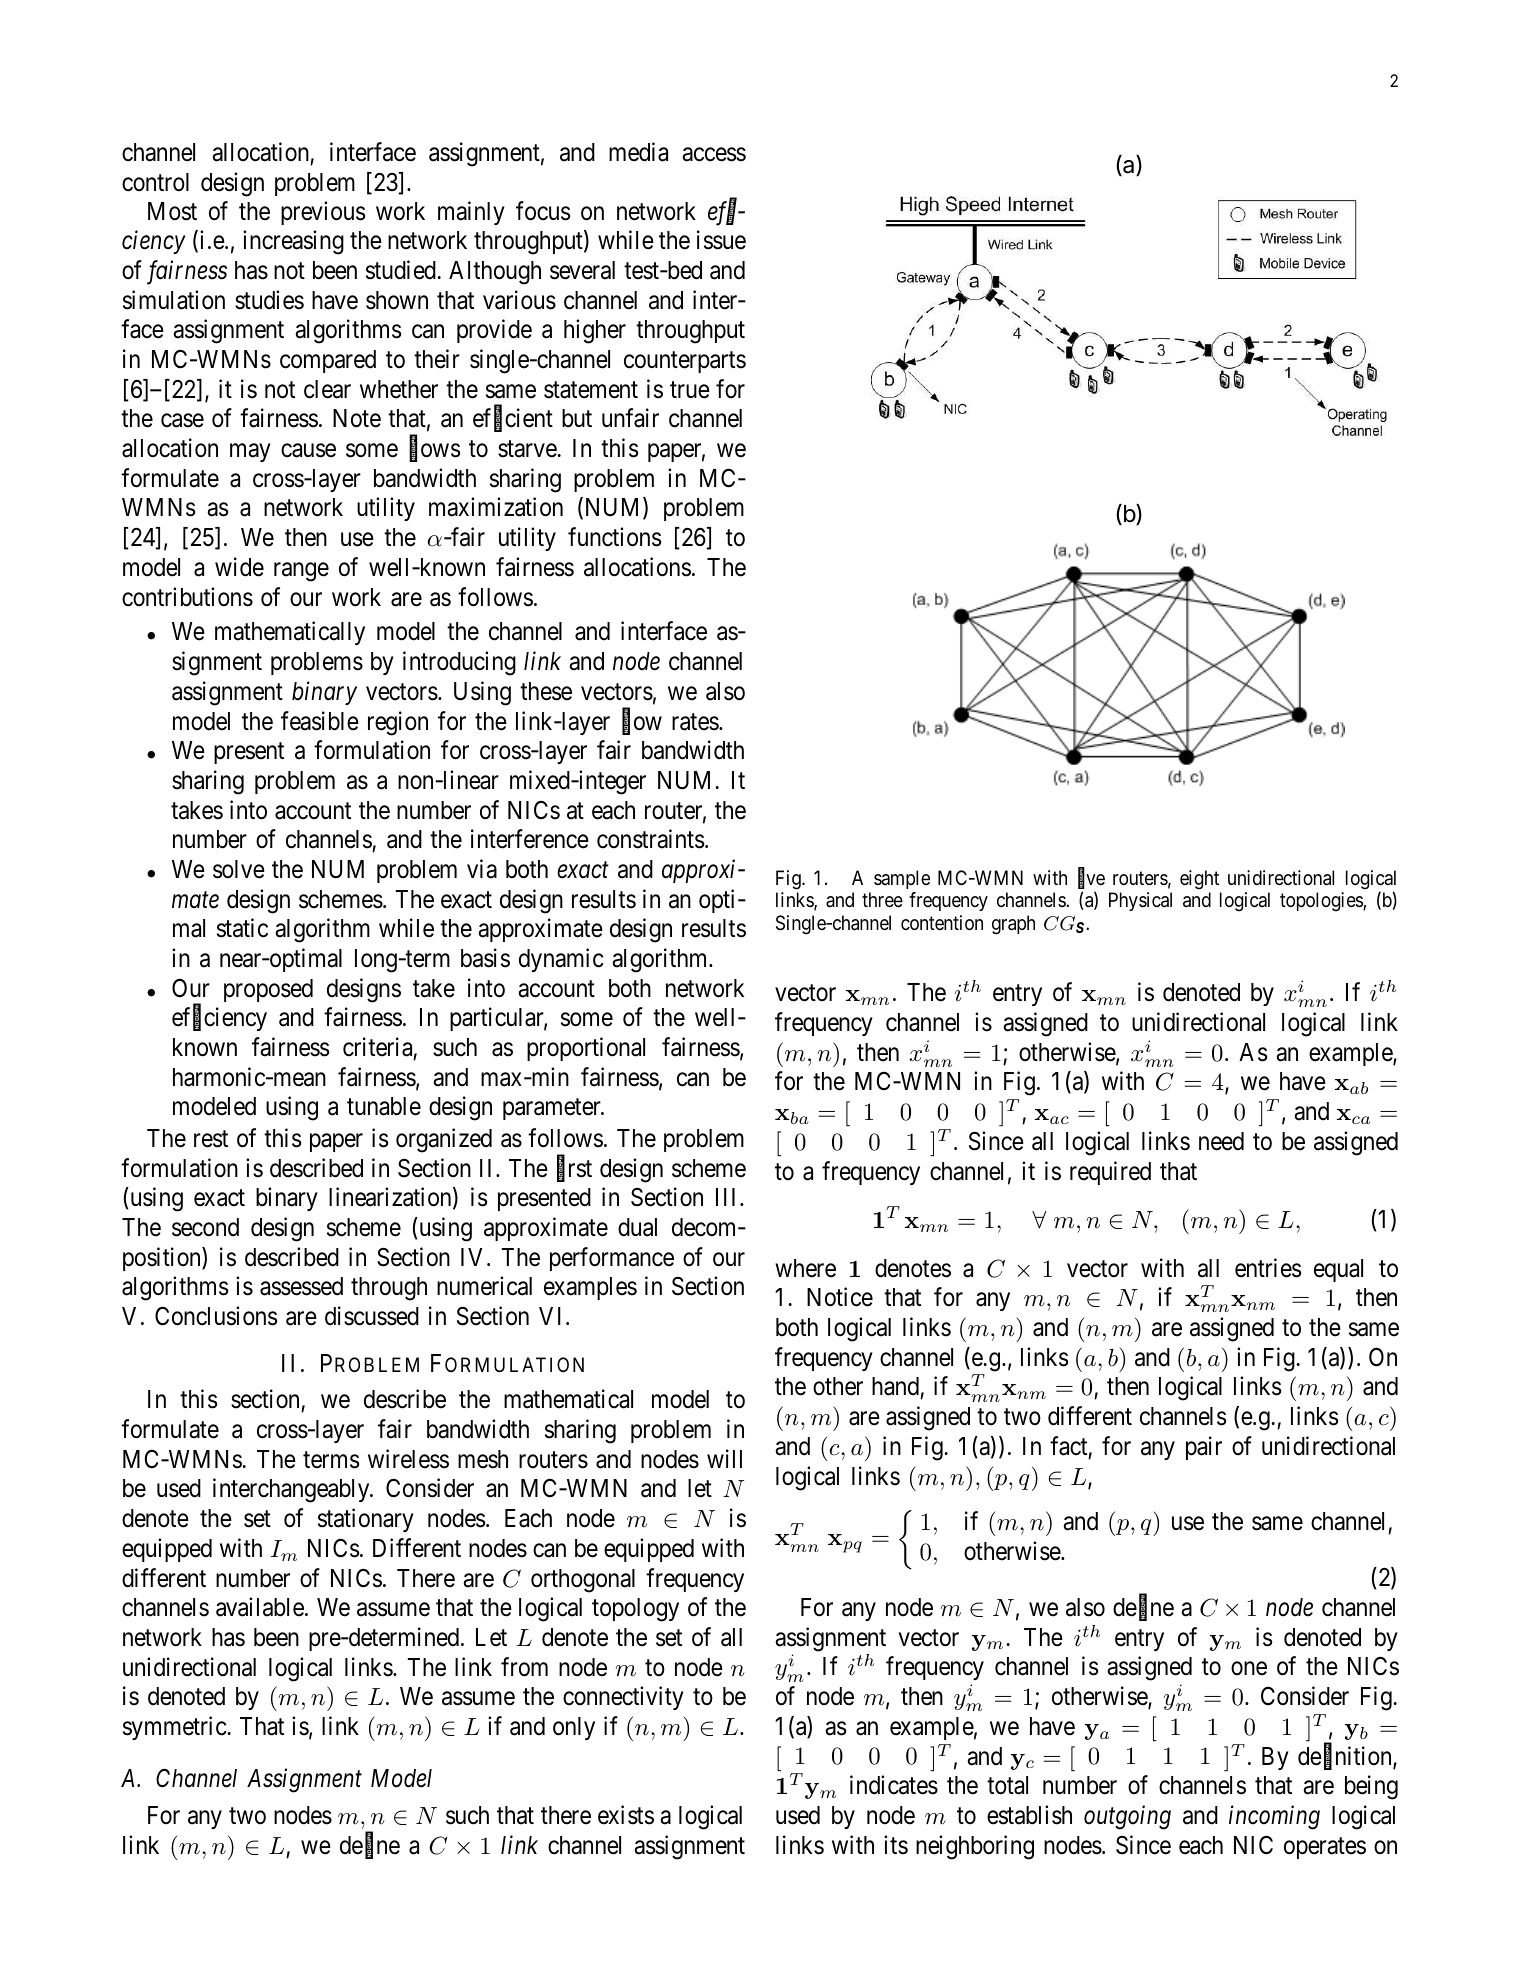  I want to click on symmetric, so click(175, 1728).
